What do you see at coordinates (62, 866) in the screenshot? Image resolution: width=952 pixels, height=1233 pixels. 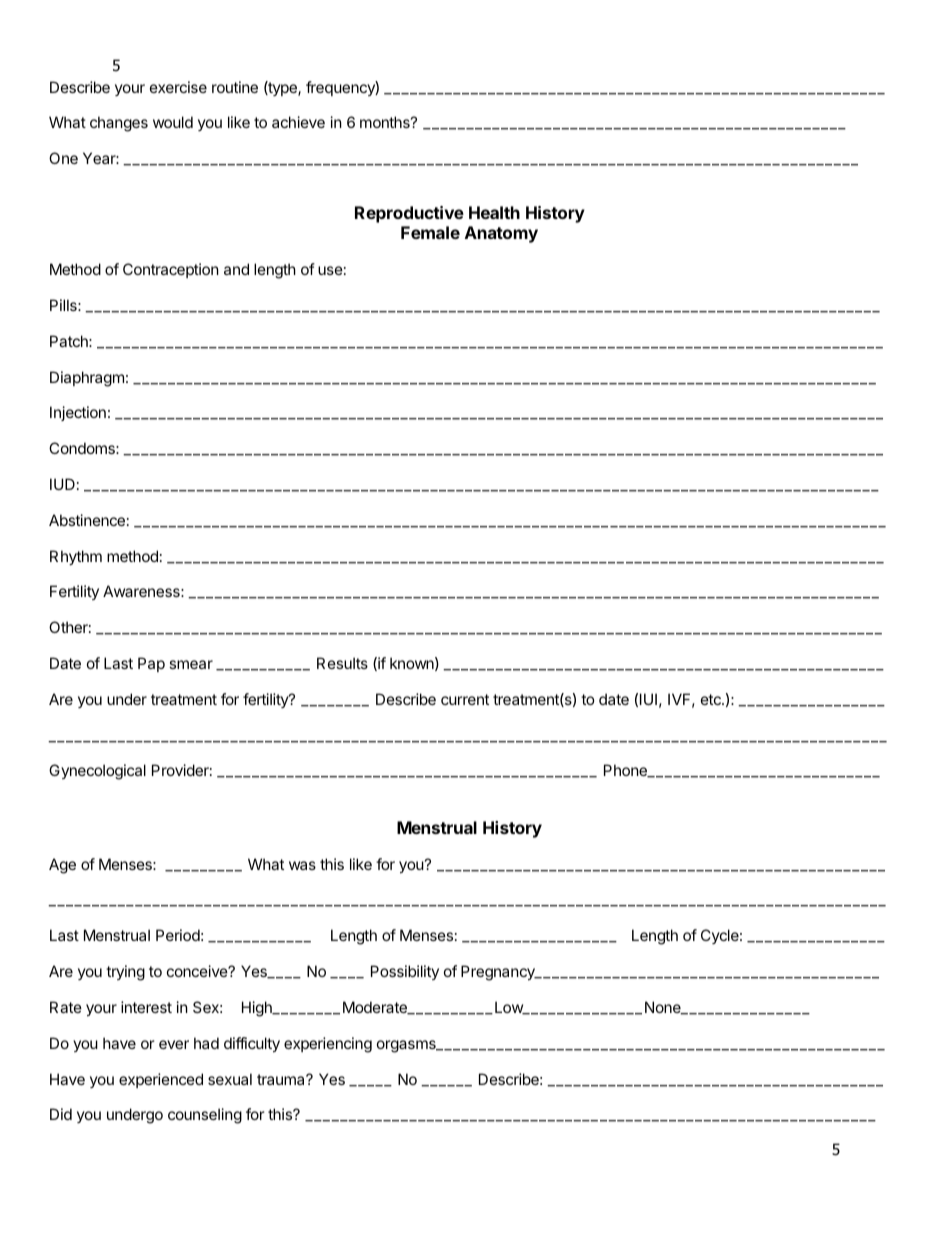 I see `Age` at bounding box center [62, 866].
